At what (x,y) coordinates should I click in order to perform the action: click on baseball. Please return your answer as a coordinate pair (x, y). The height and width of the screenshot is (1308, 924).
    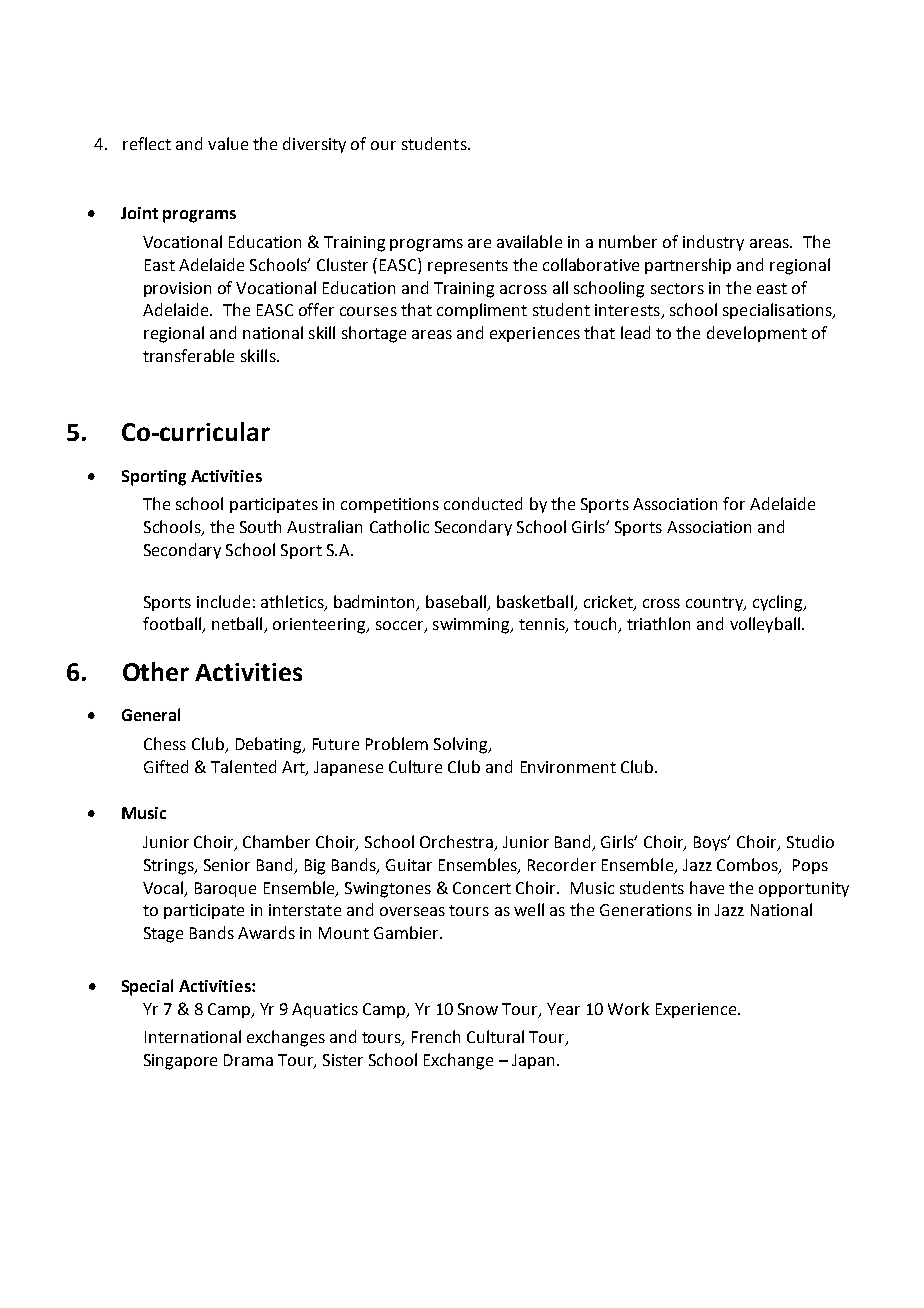
    Looking at the image, I should click on (457, 602).
